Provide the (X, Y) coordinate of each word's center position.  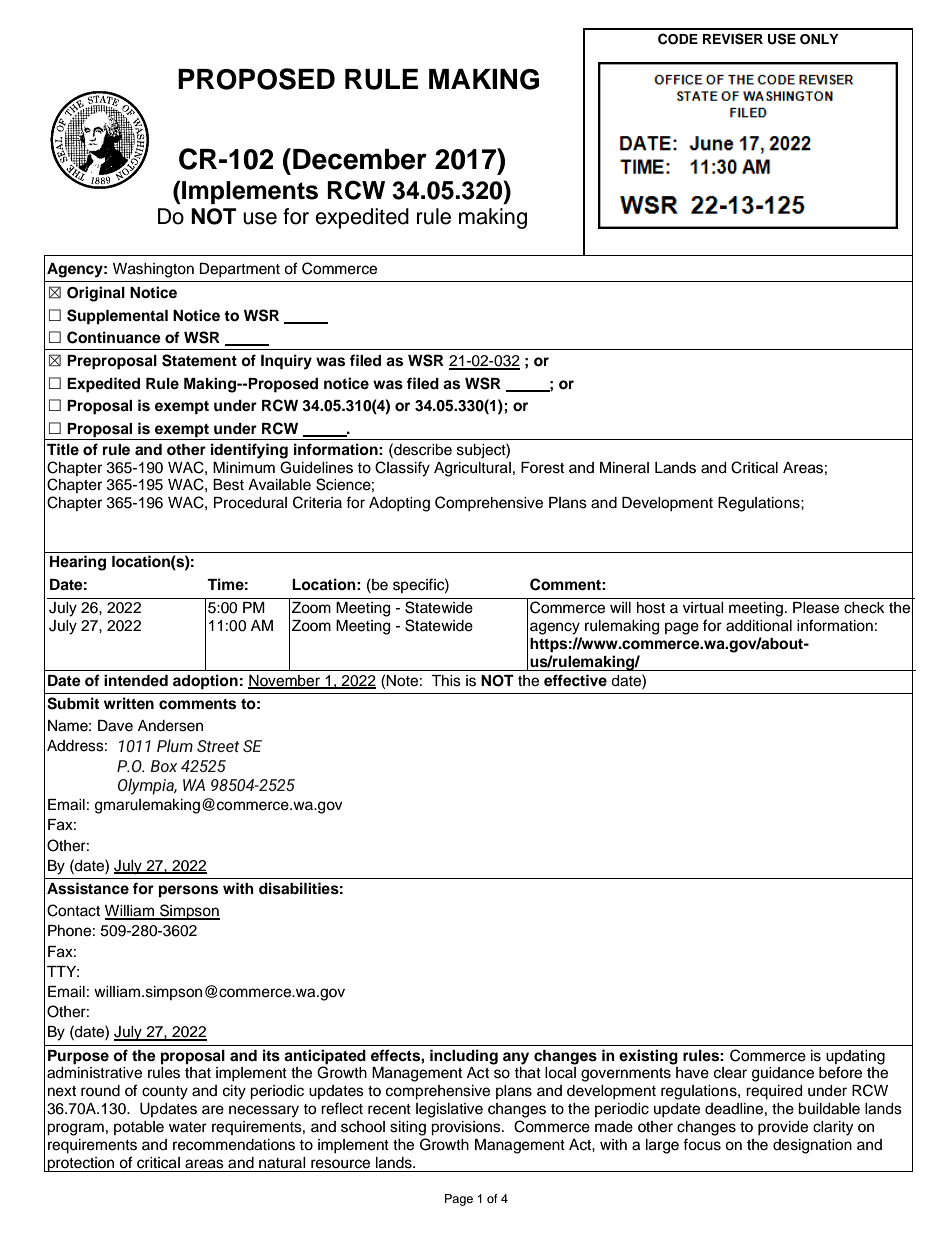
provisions (467, 1128)
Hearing (78, 563)
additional (759, 626)
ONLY (819, 39)
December (360, 159)
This (446, 681)
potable (139, 1128)
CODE (678, 39)
